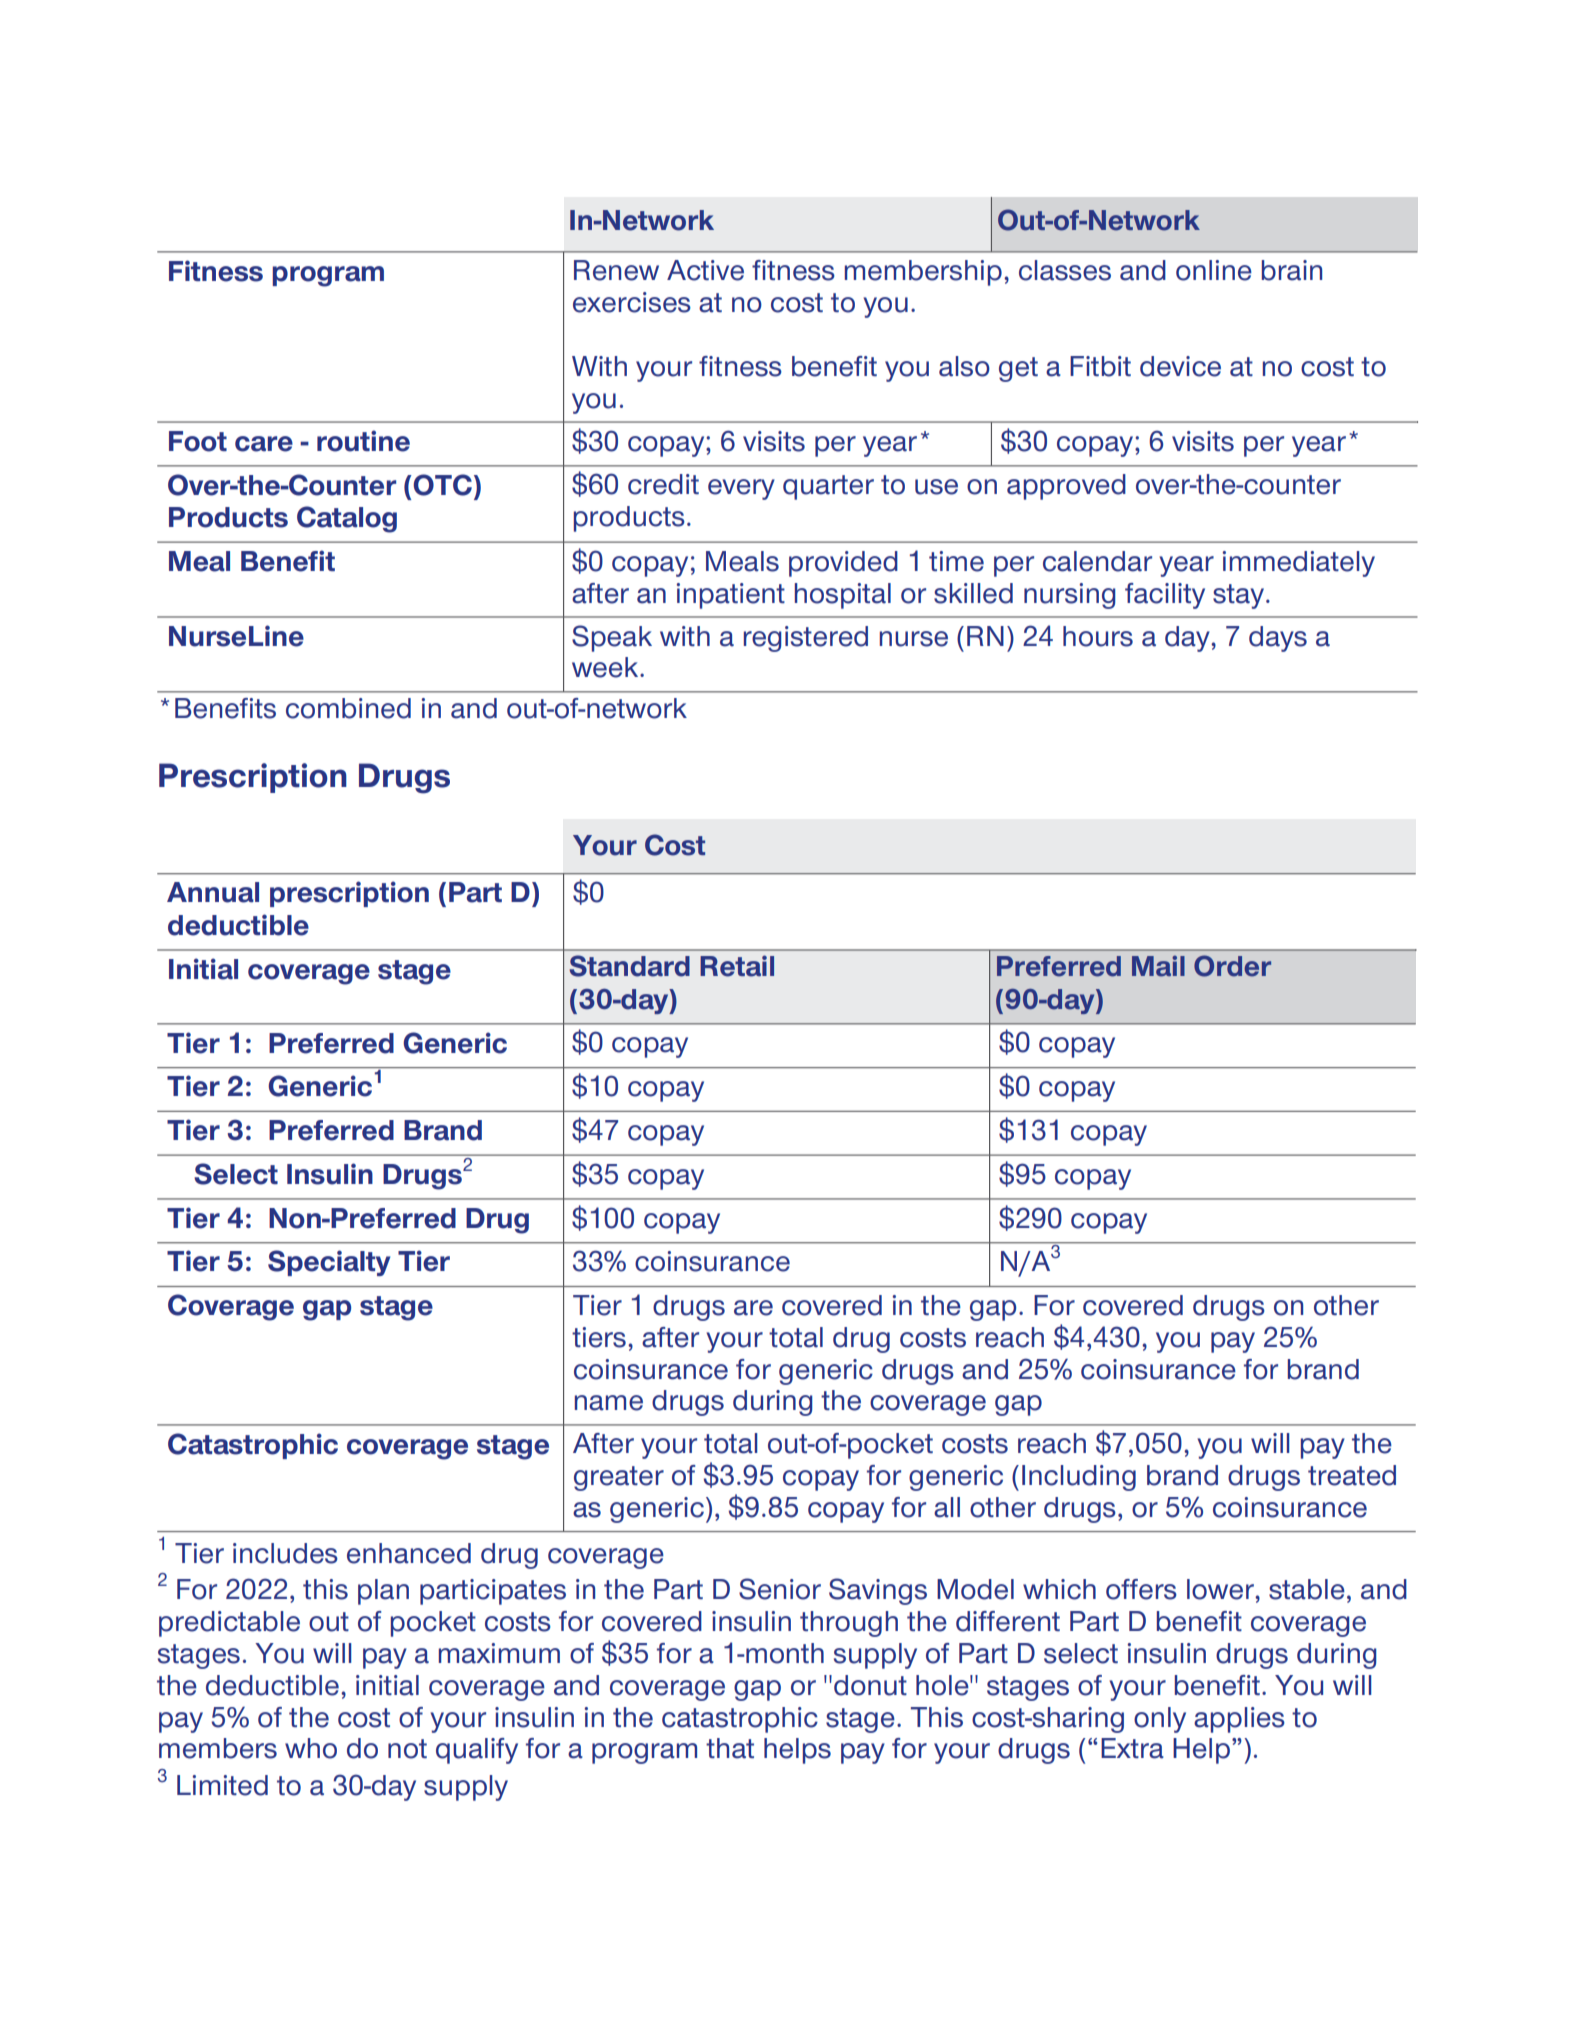 Image resolution: width=1573 pixels, height=2023 pixels. What do you see at coordinates (311, 1748) in the screenshot?
I see `who` at bounding box center [311, 1748].
